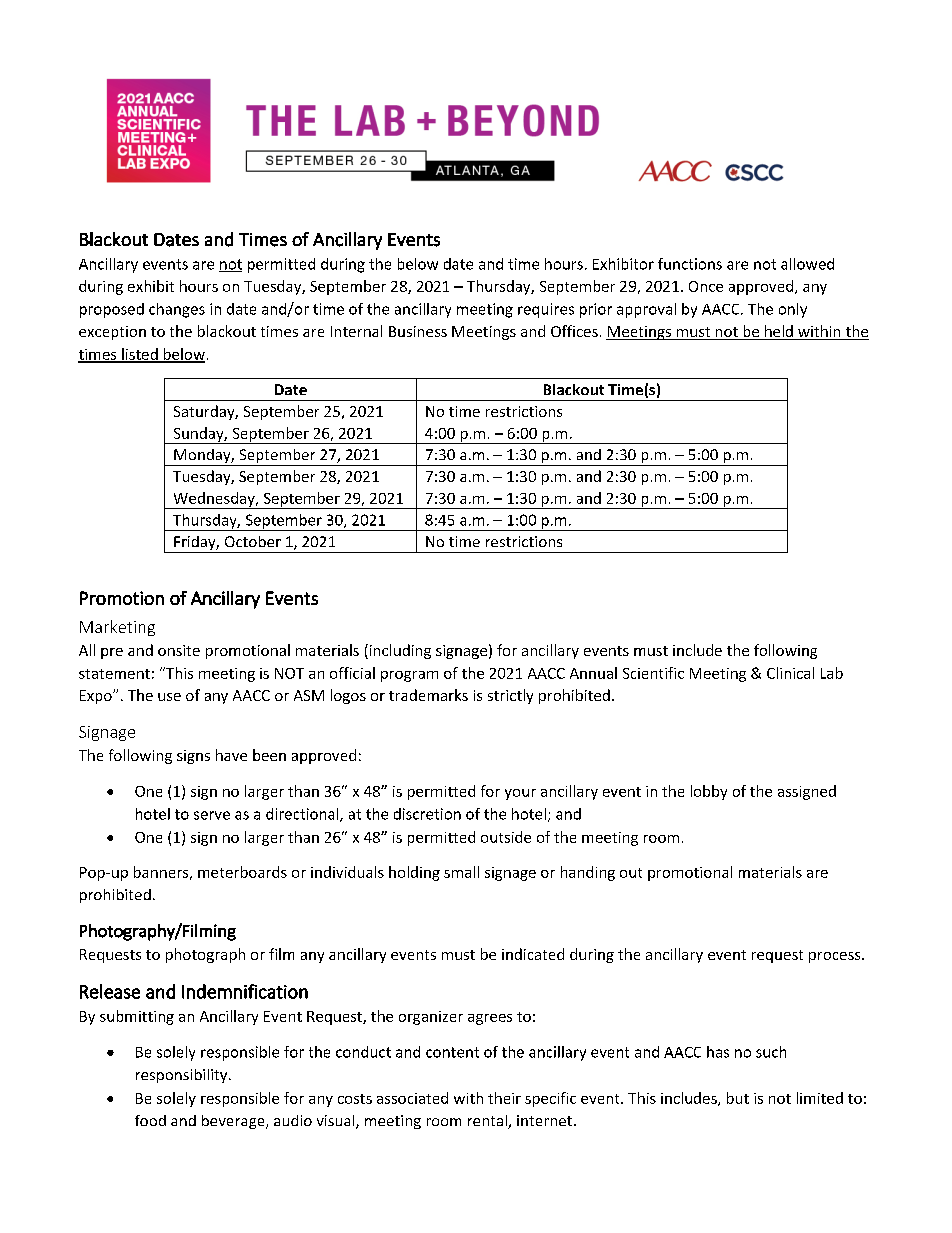  I want to click on Once, so click(706, 286).
